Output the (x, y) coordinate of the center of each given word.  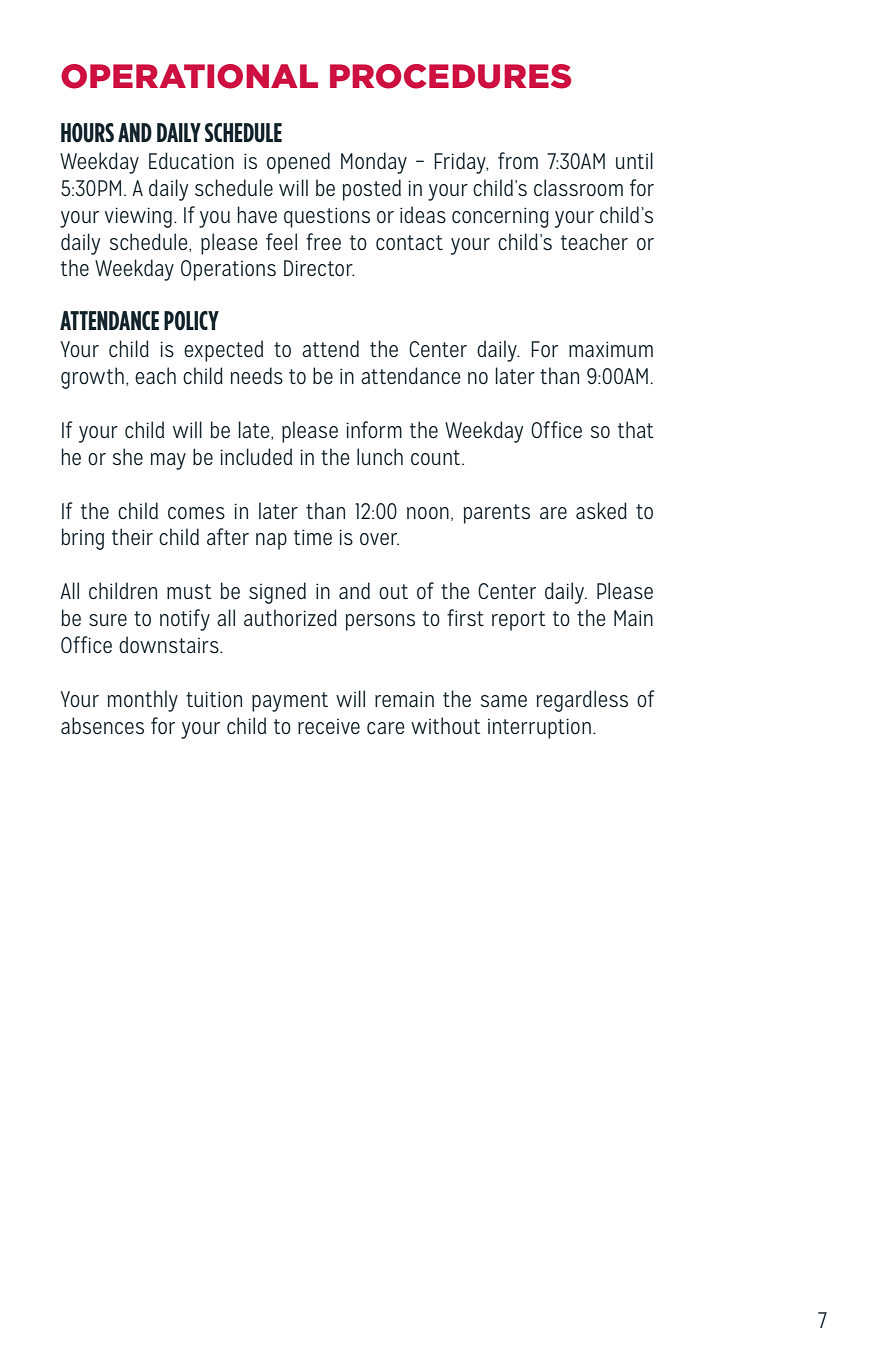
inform (374, 429)
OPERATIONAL (189, 76)
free (323, 241)
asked (601, 511)
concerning (500, 217)
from (518, 160)
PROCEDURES (450, 76)
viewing (138, 217)
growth (92, 378)
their (132, 536)
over (379, 539)
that (635, 429)
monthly (142, 701)
